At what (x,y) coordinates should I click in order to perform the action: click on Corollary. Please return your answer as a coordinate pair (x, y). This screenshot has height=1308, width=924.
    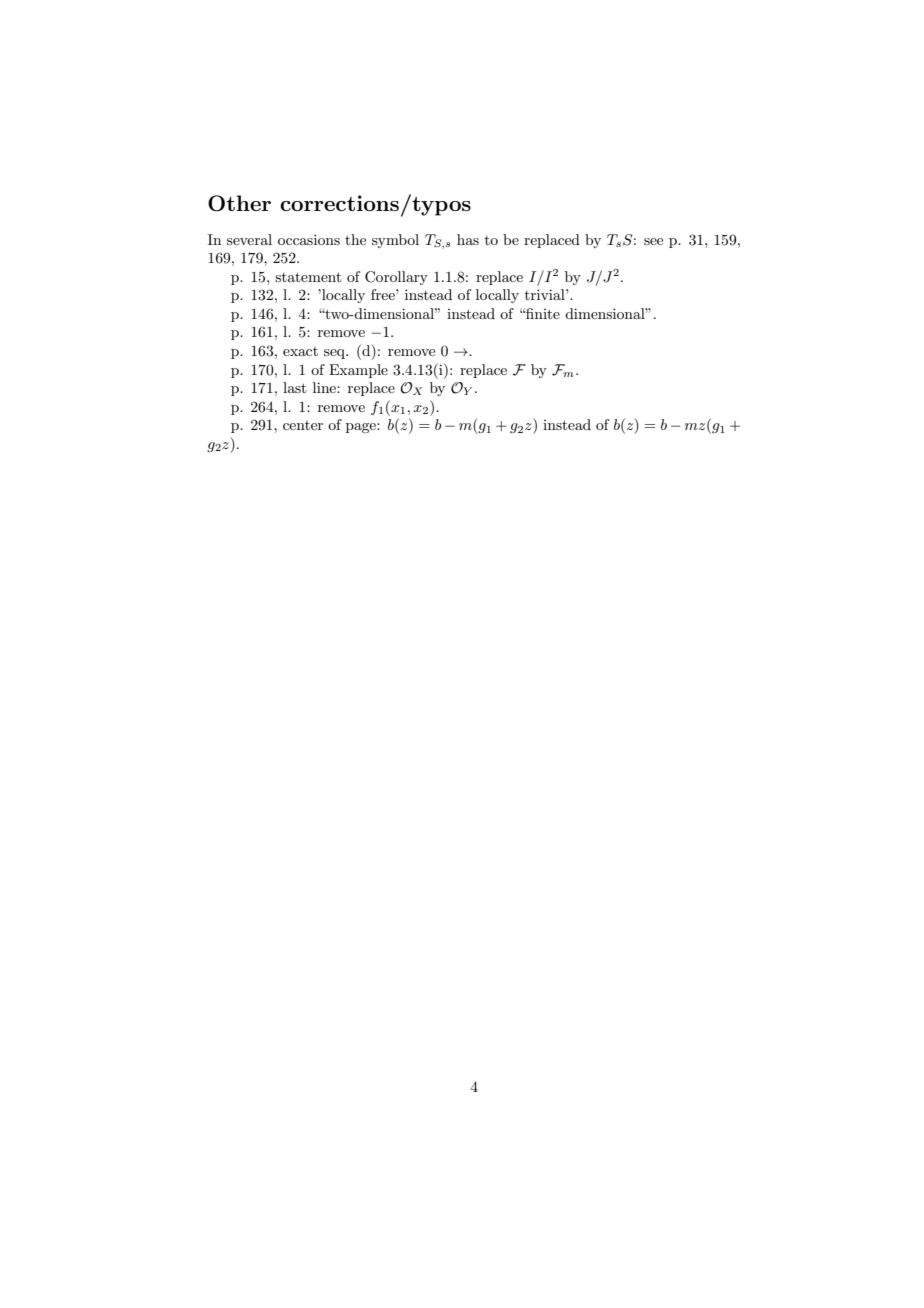
    Looking at the image, I should click on (396, 278).
